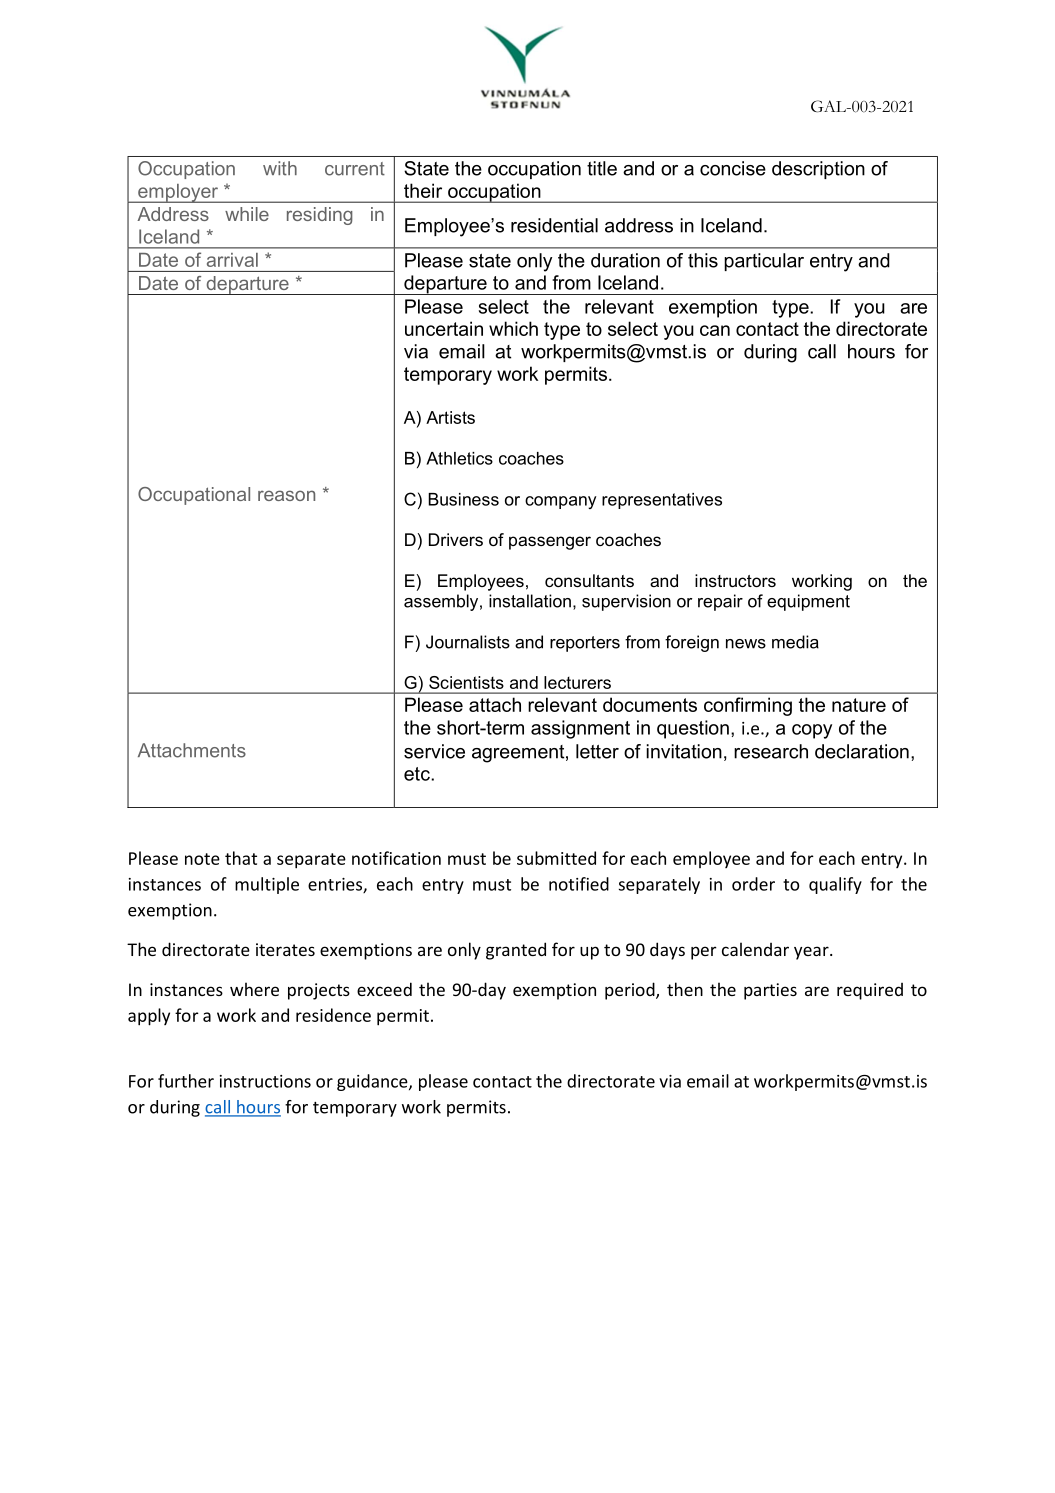  I want to click on residential, so click(554, 225).
